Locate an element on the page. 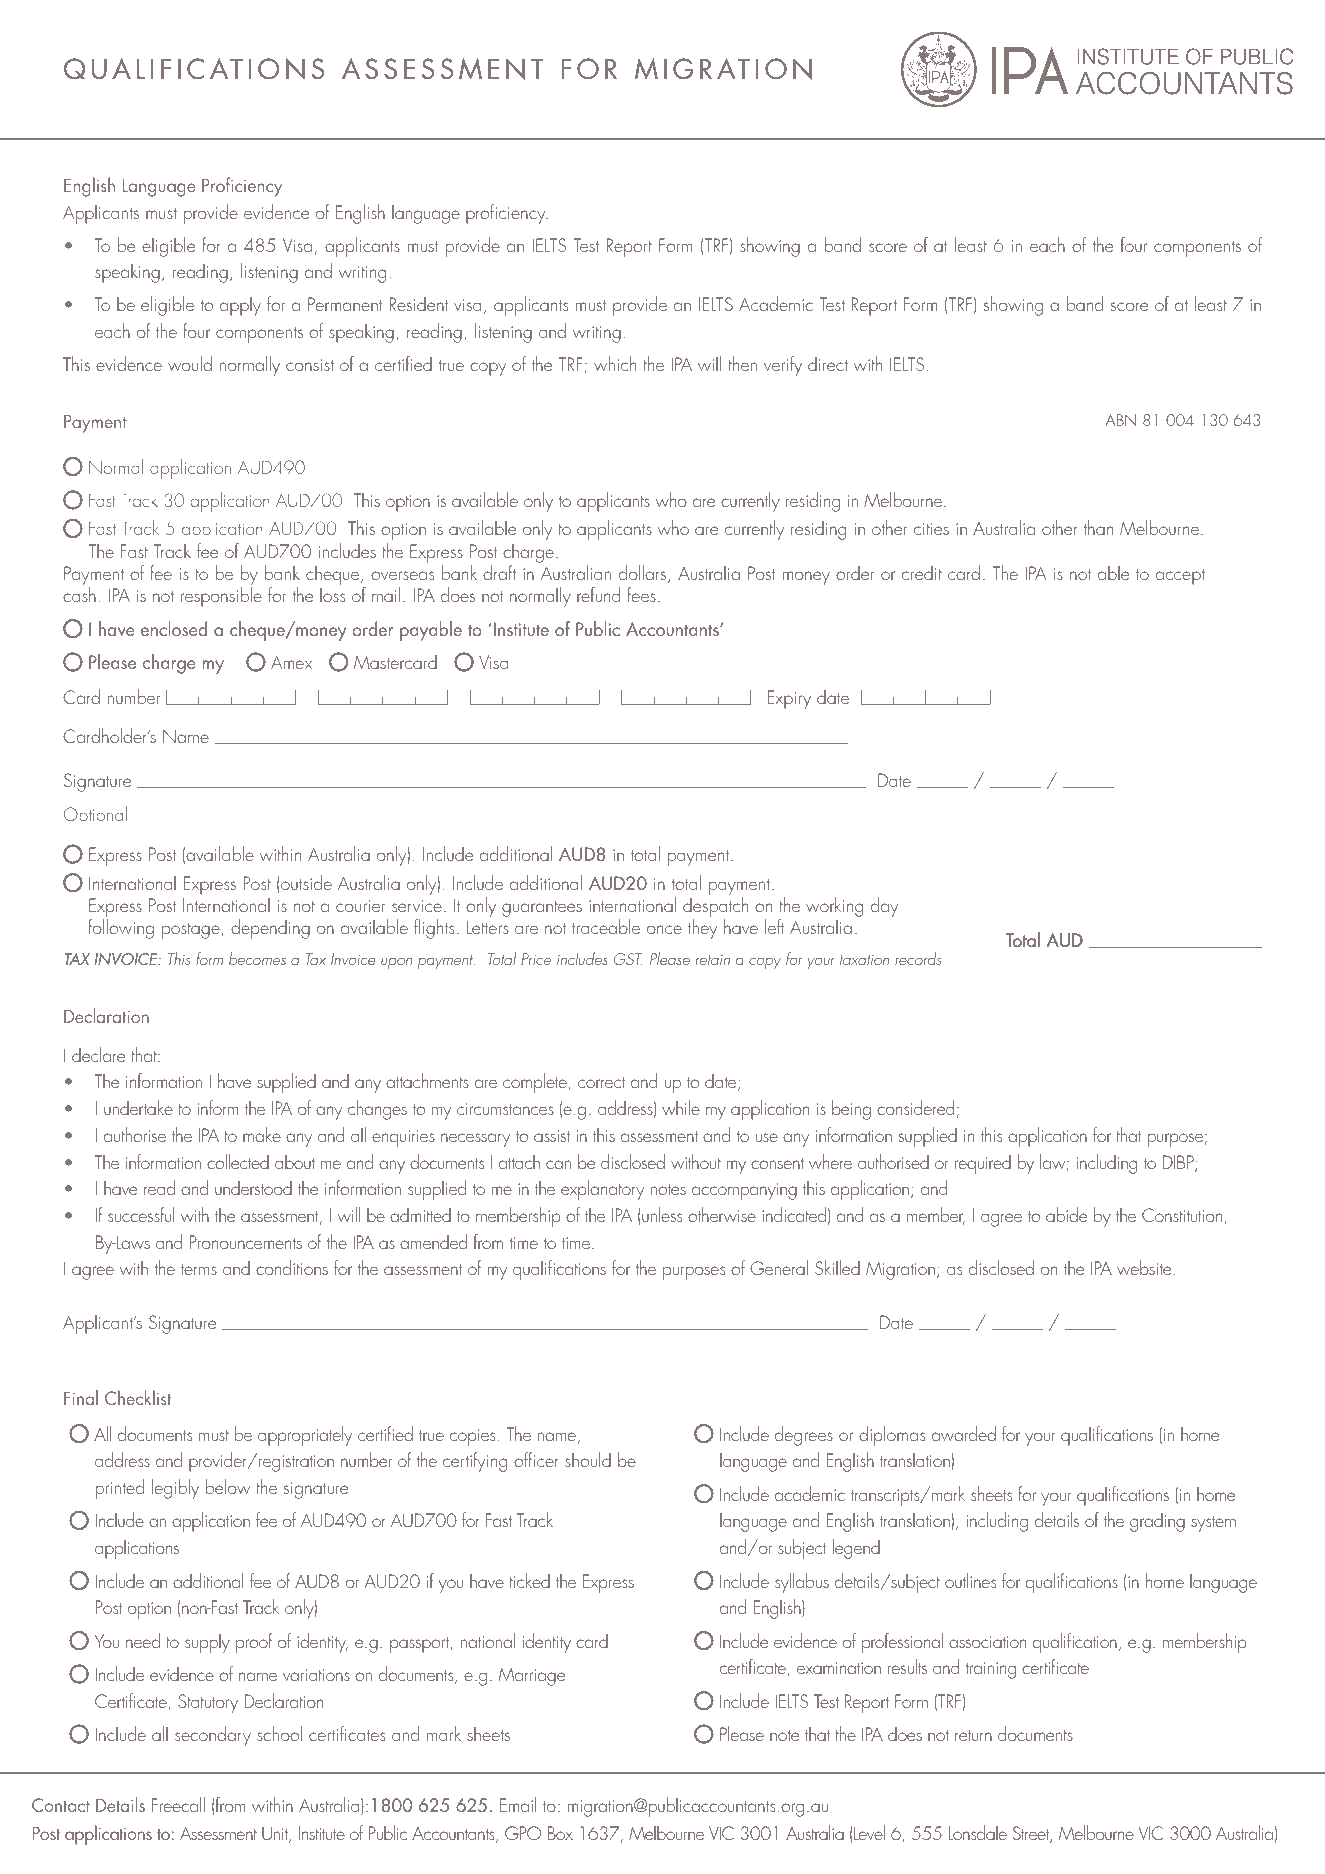  ABN is located at coordinates (1121, 420).
